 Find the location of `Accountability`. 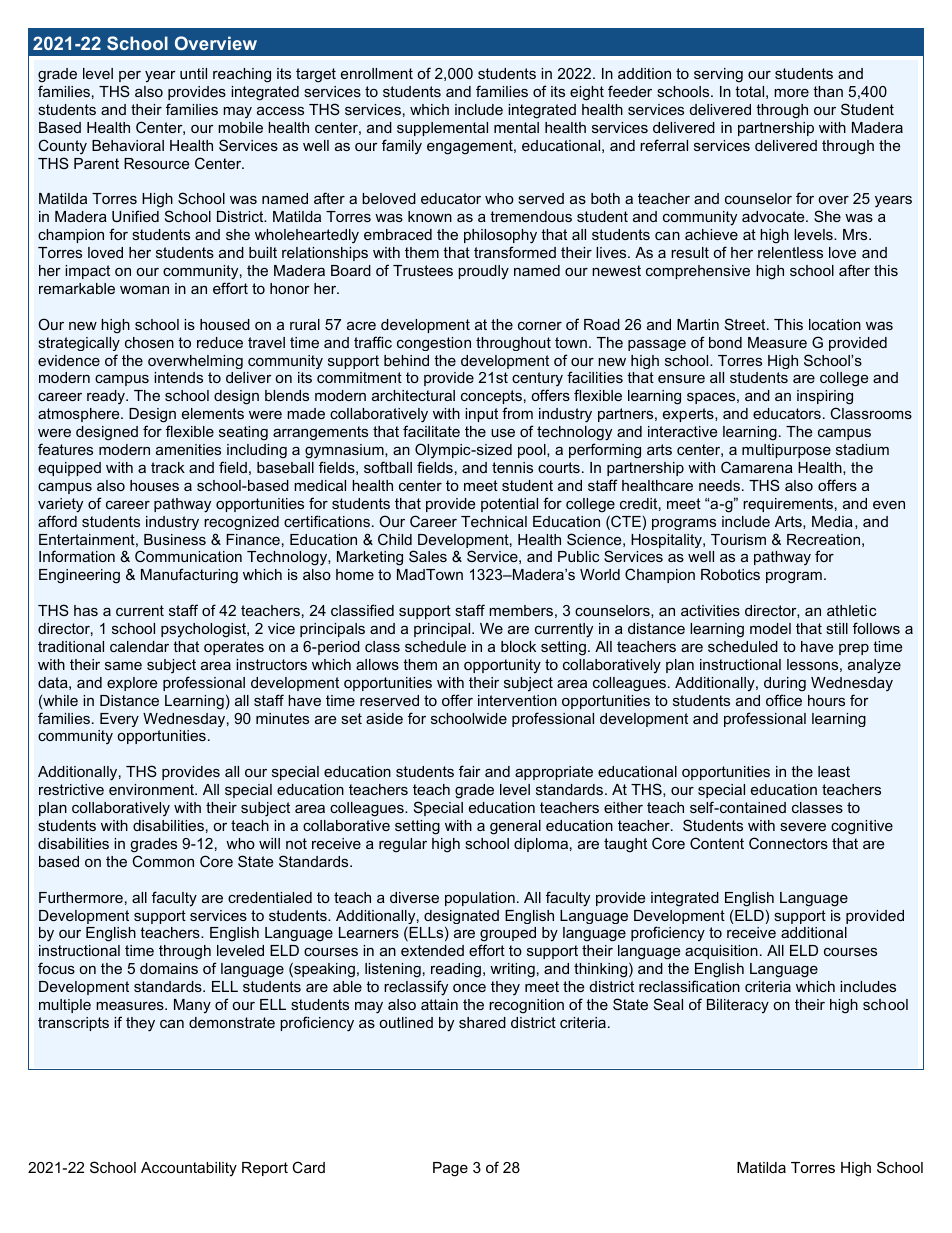

Accountability is located at coordinates (189, 1169).
